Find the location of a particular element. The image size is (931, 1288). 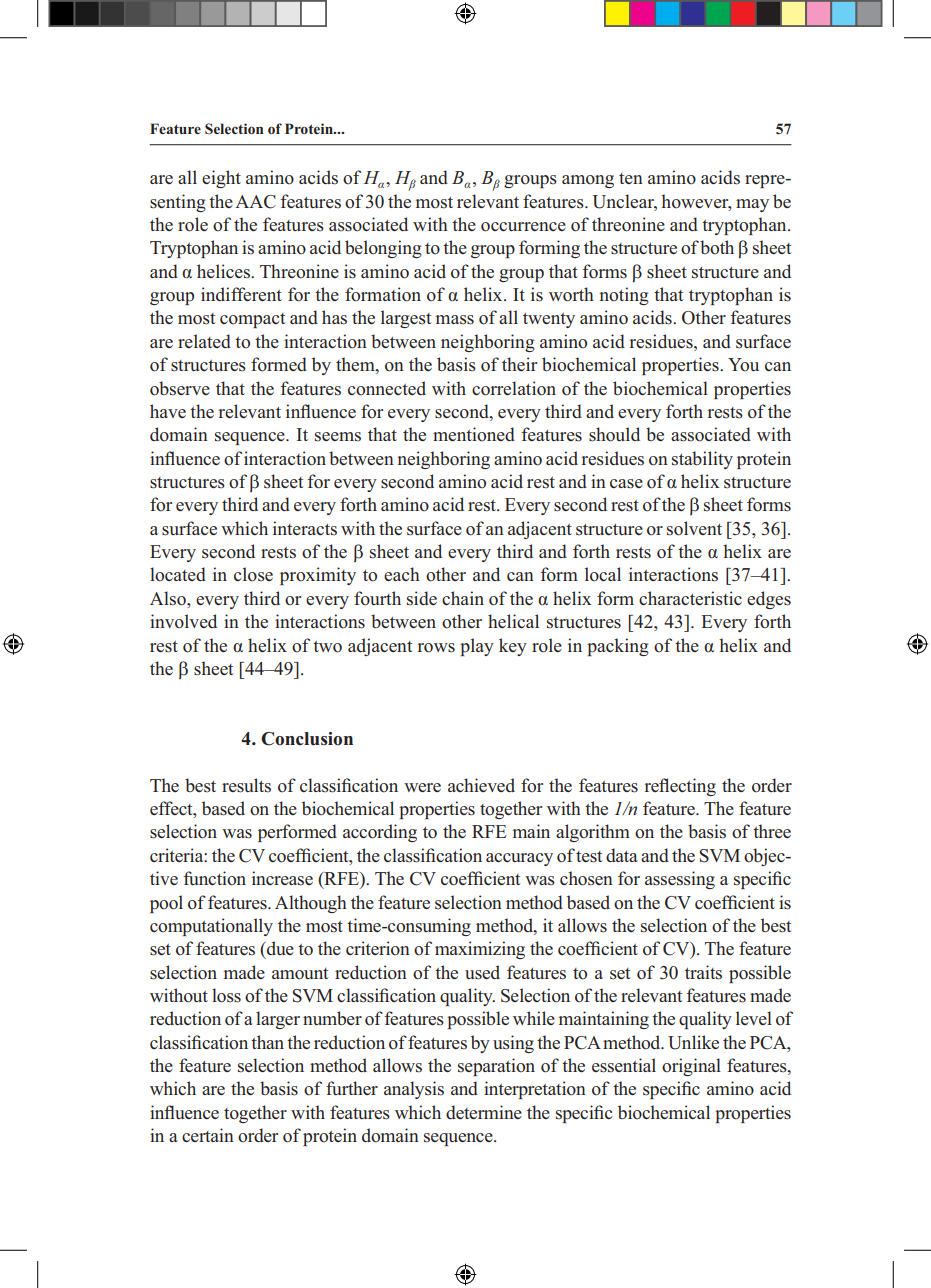

involved is located at coordinates (183, 621).
